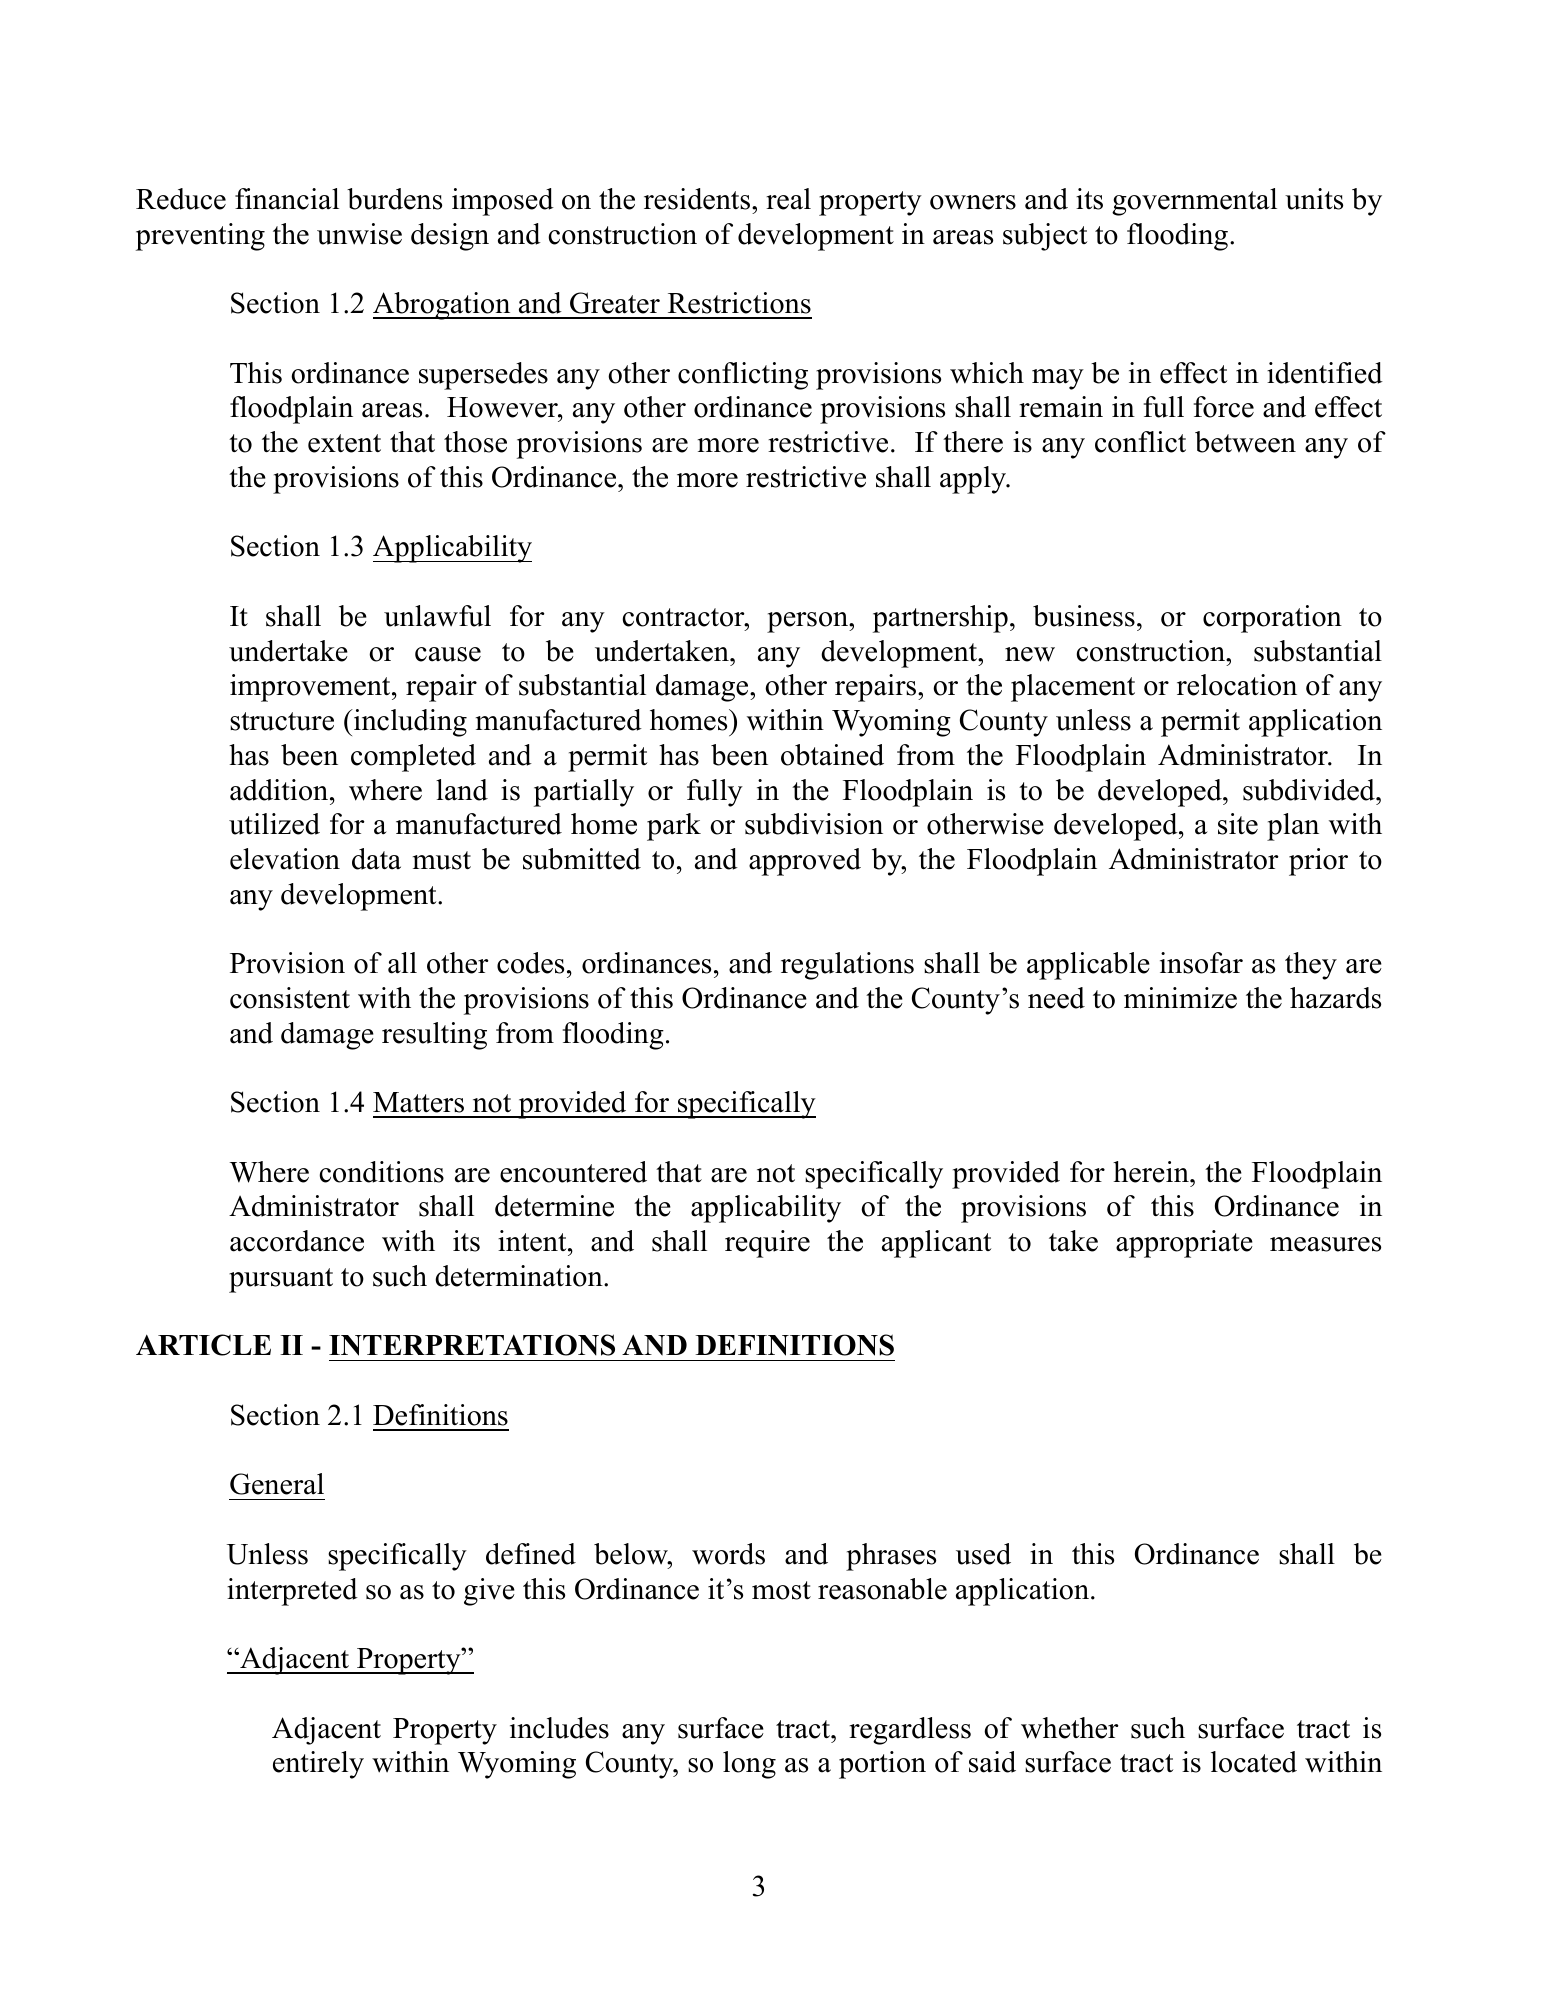 This document has width=1541, height=1994. I want to click on entirely, so click(318, 1765).
